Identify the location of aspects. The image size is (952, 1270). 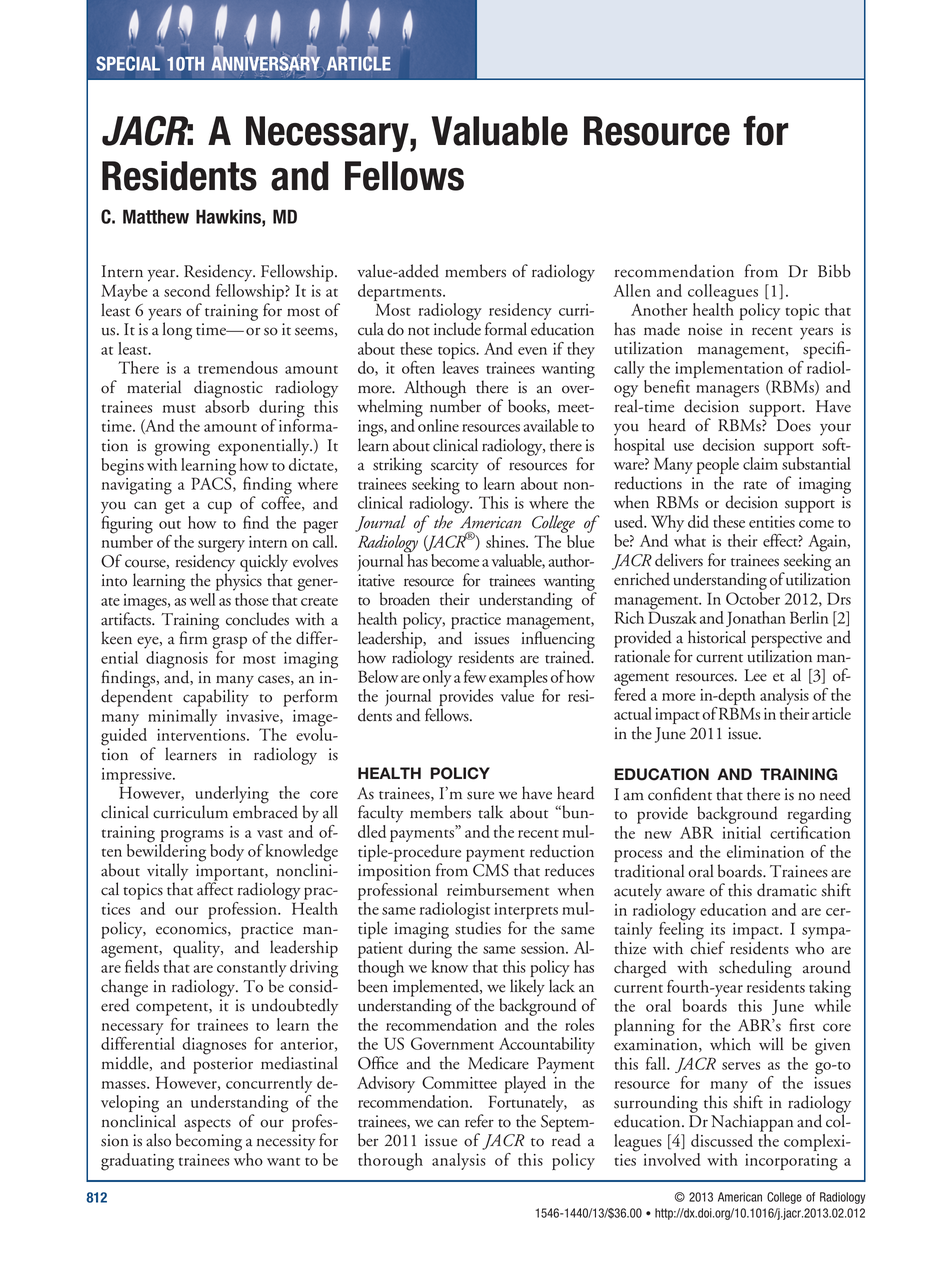
(207, 1125).
